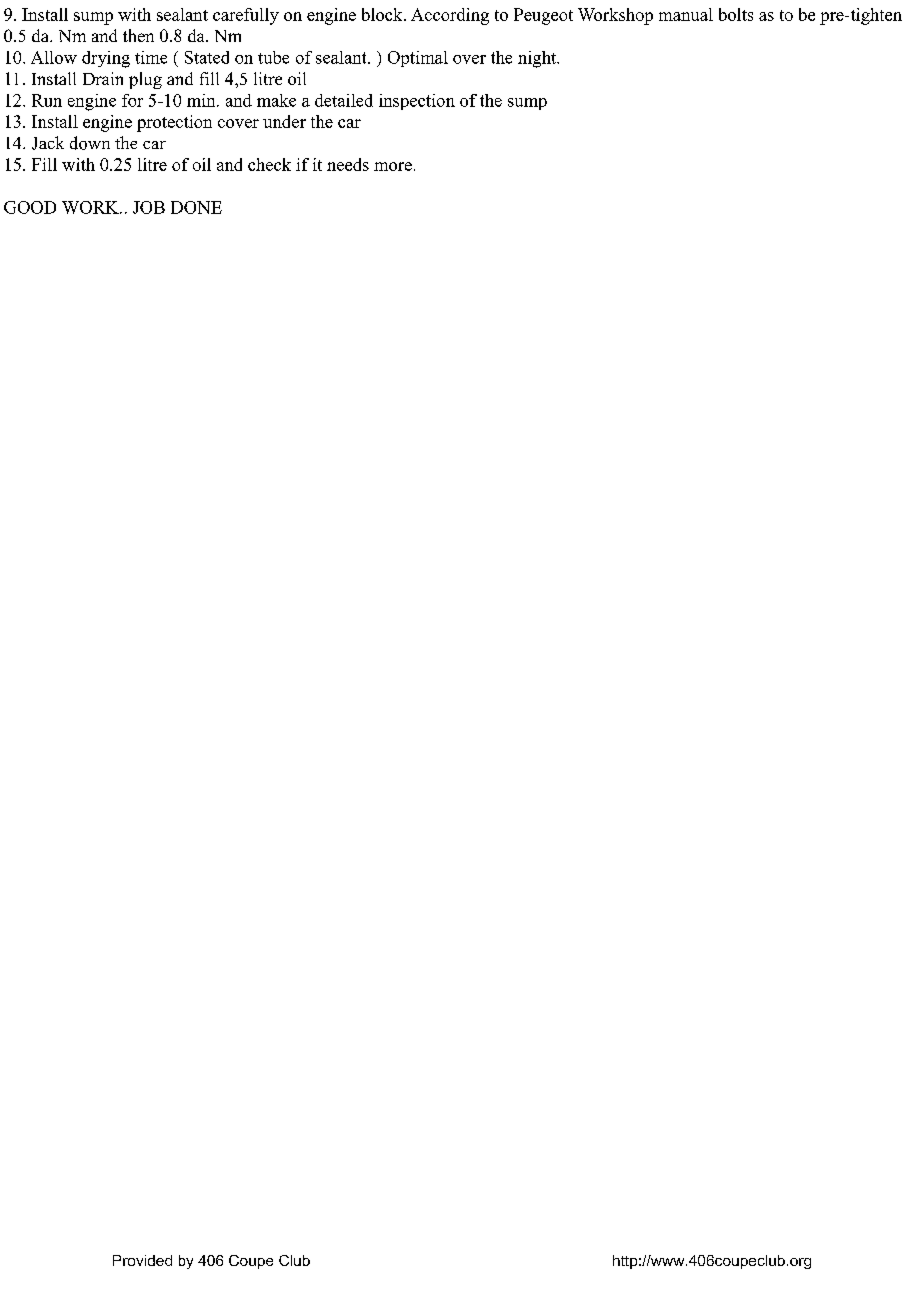  Describe the element at coordinates (284, 121) in the page. I see `under` at that location.
